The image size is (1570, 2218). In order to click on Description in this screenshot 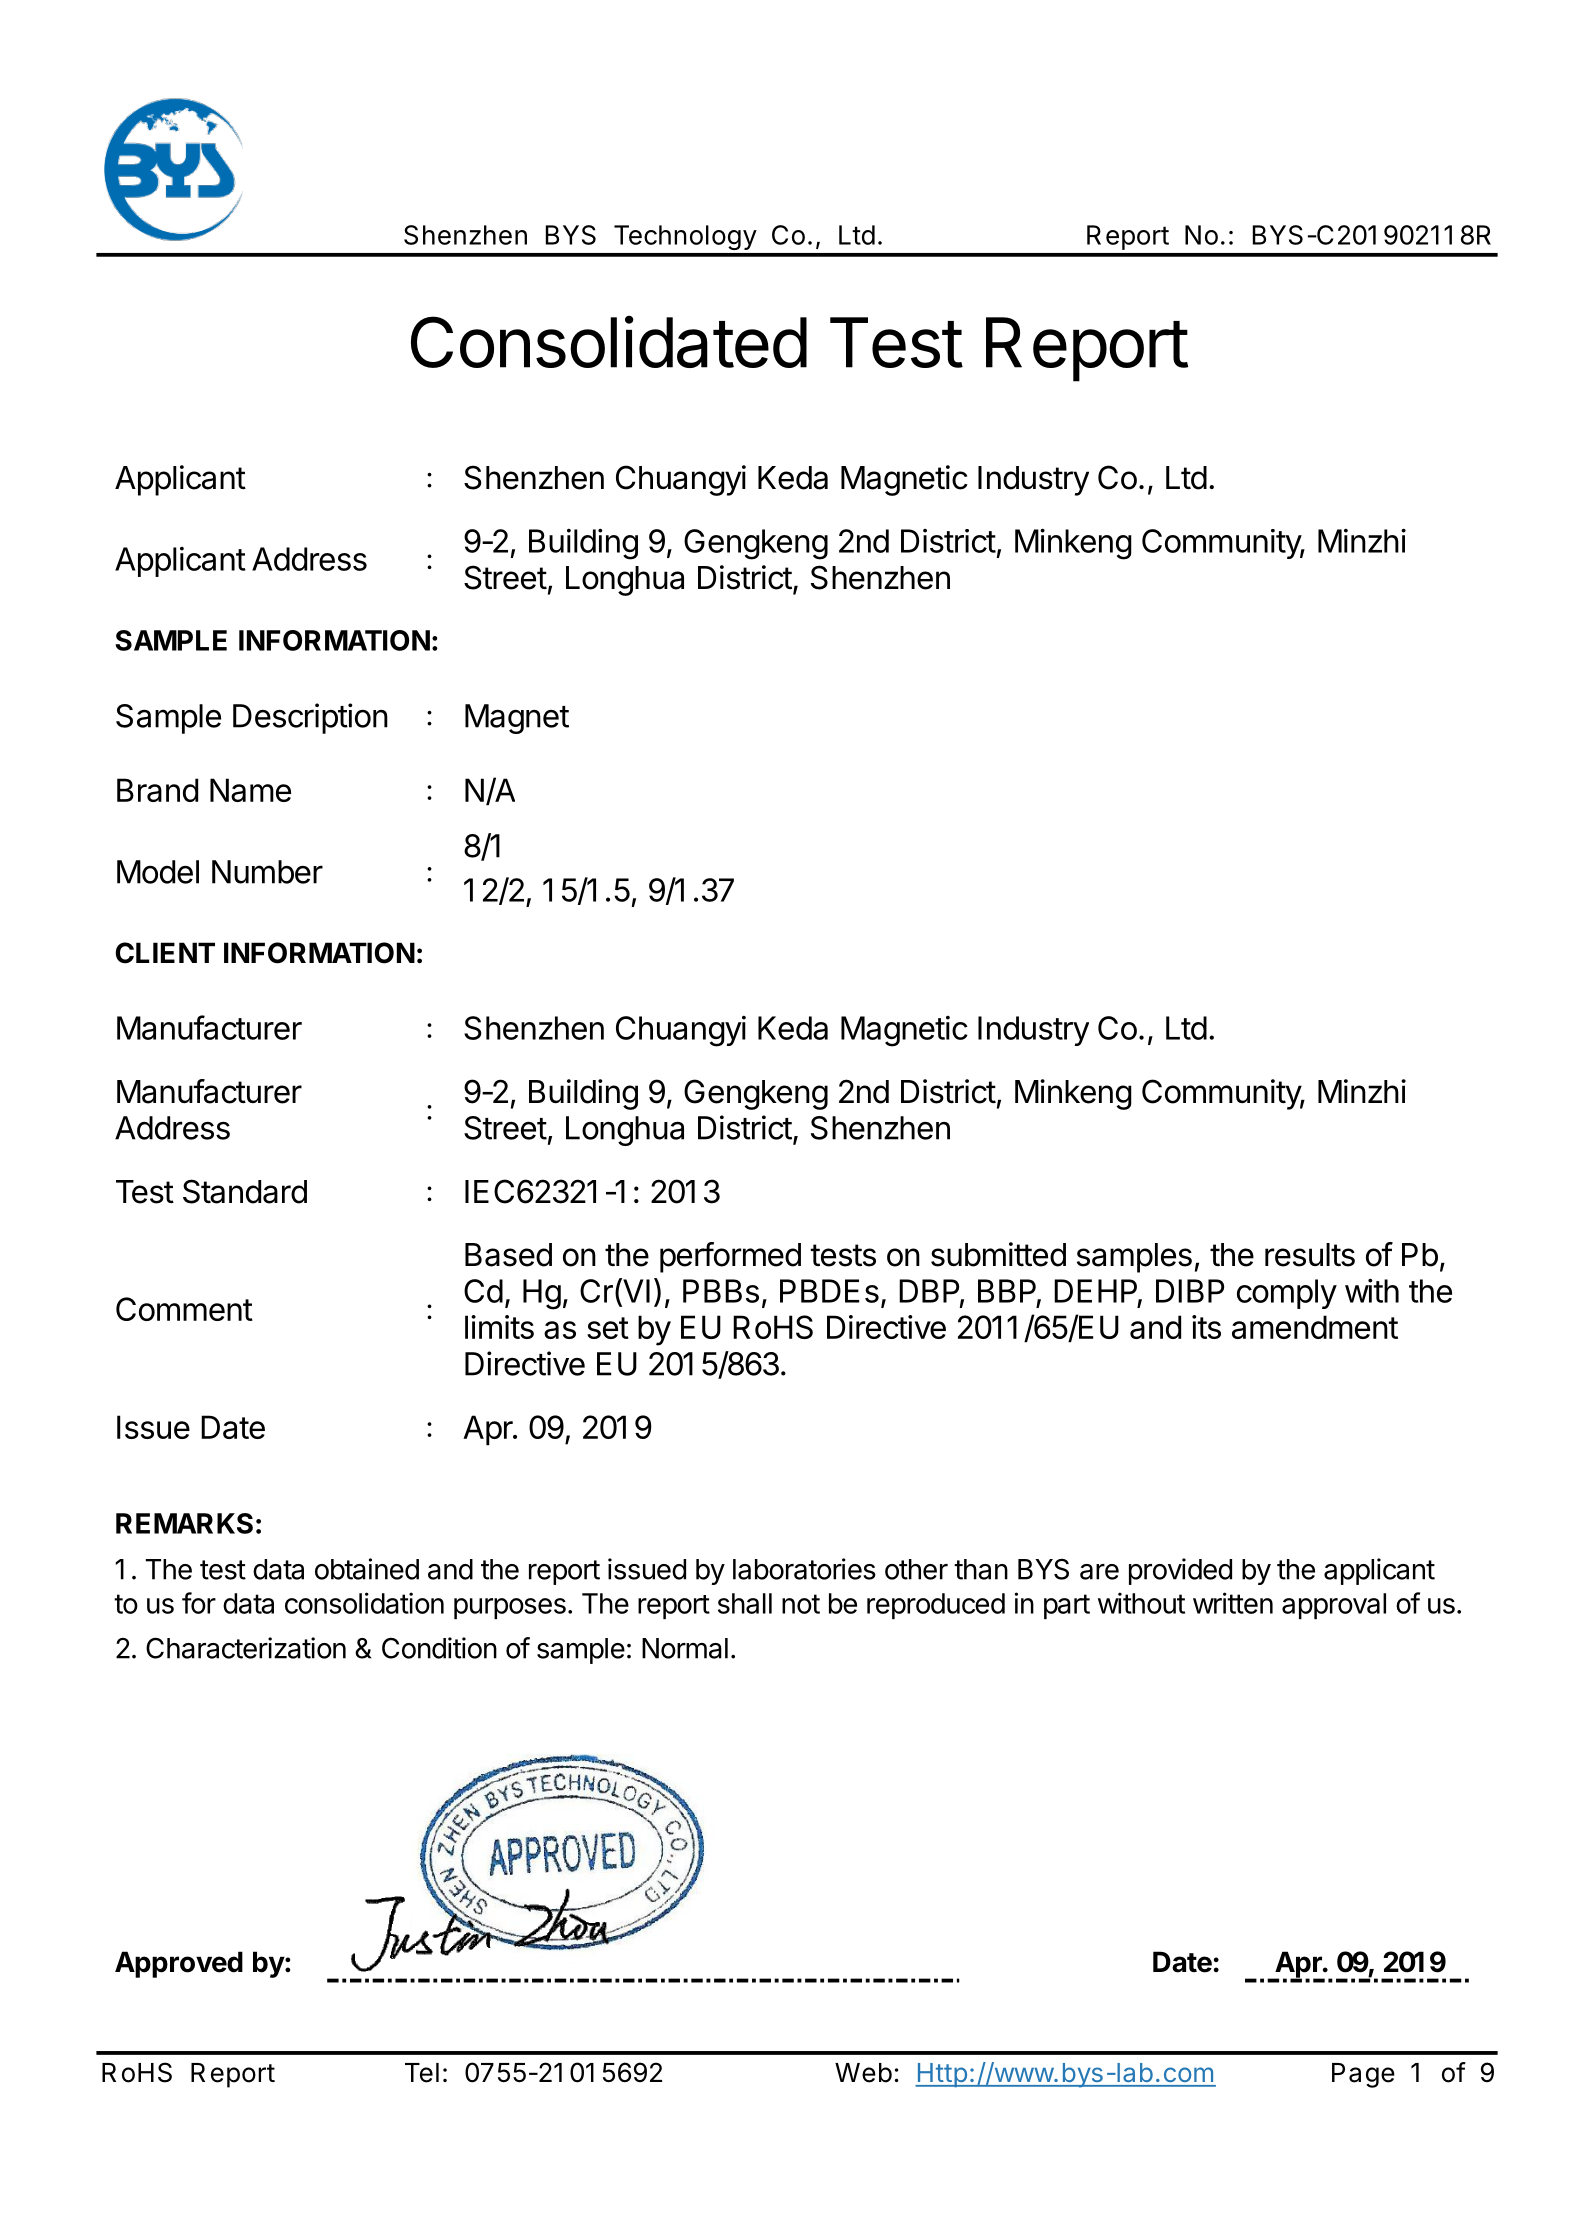, I will do `click(310, 718)`.
